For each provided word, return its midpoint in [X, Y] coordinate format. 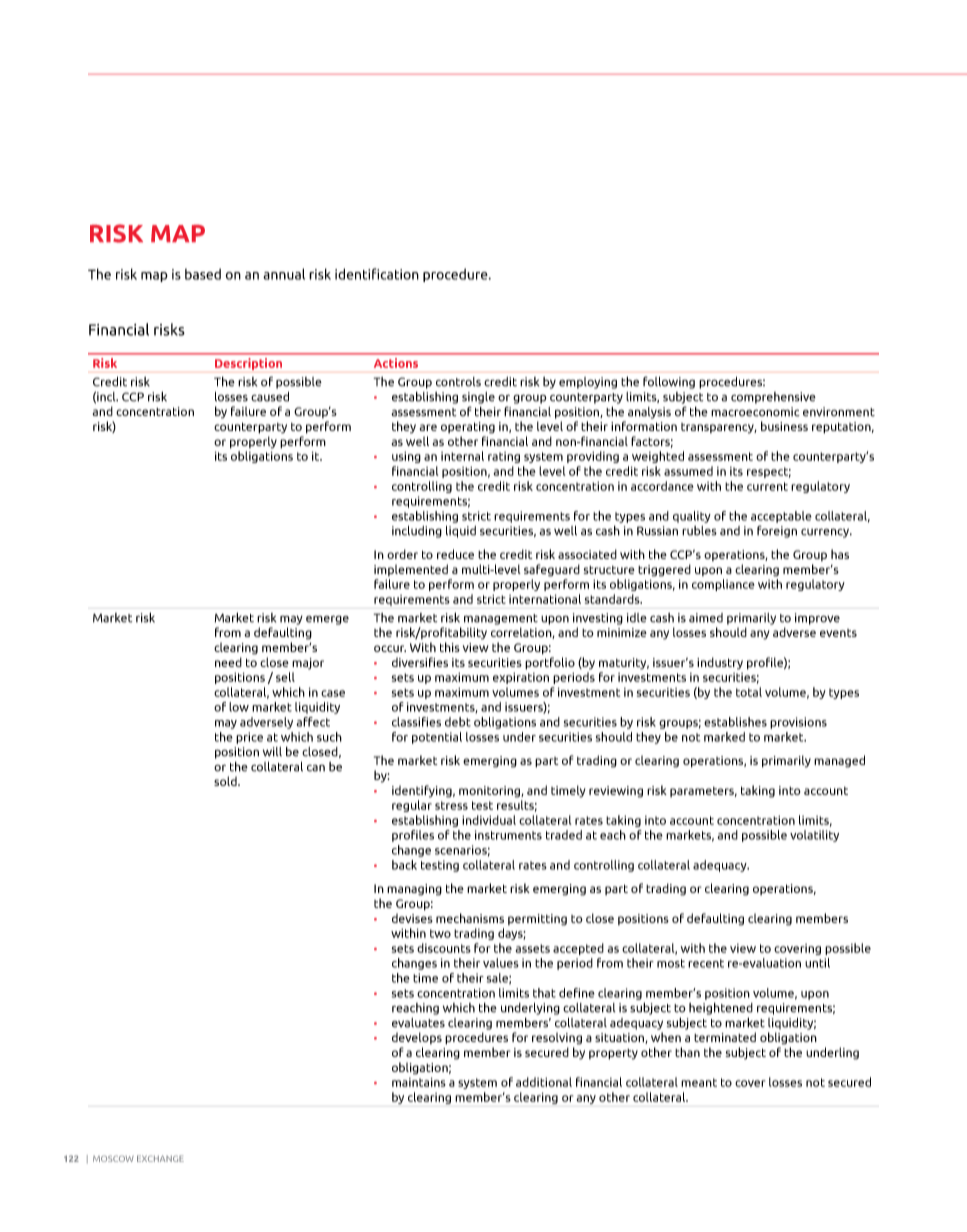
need [228, 662]
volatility [814, 836]
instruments [508, 835]
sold [226, 781]
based [203, 274]
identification [377, 274]
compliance [723, 585]
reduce [455, 554]
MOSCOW [113, 1158]
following [669, 382]
